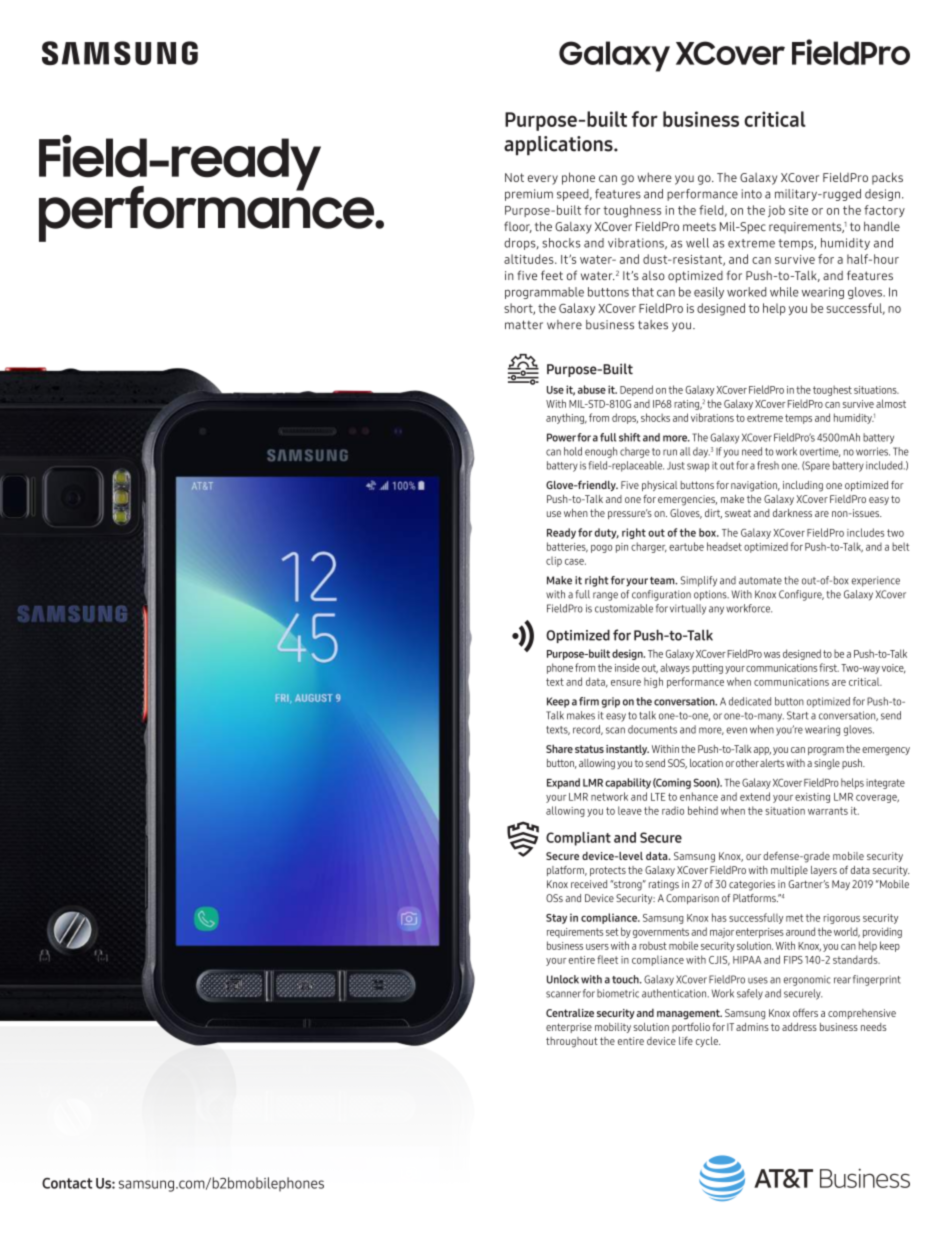  I want to click on single, so click(827, 764).
